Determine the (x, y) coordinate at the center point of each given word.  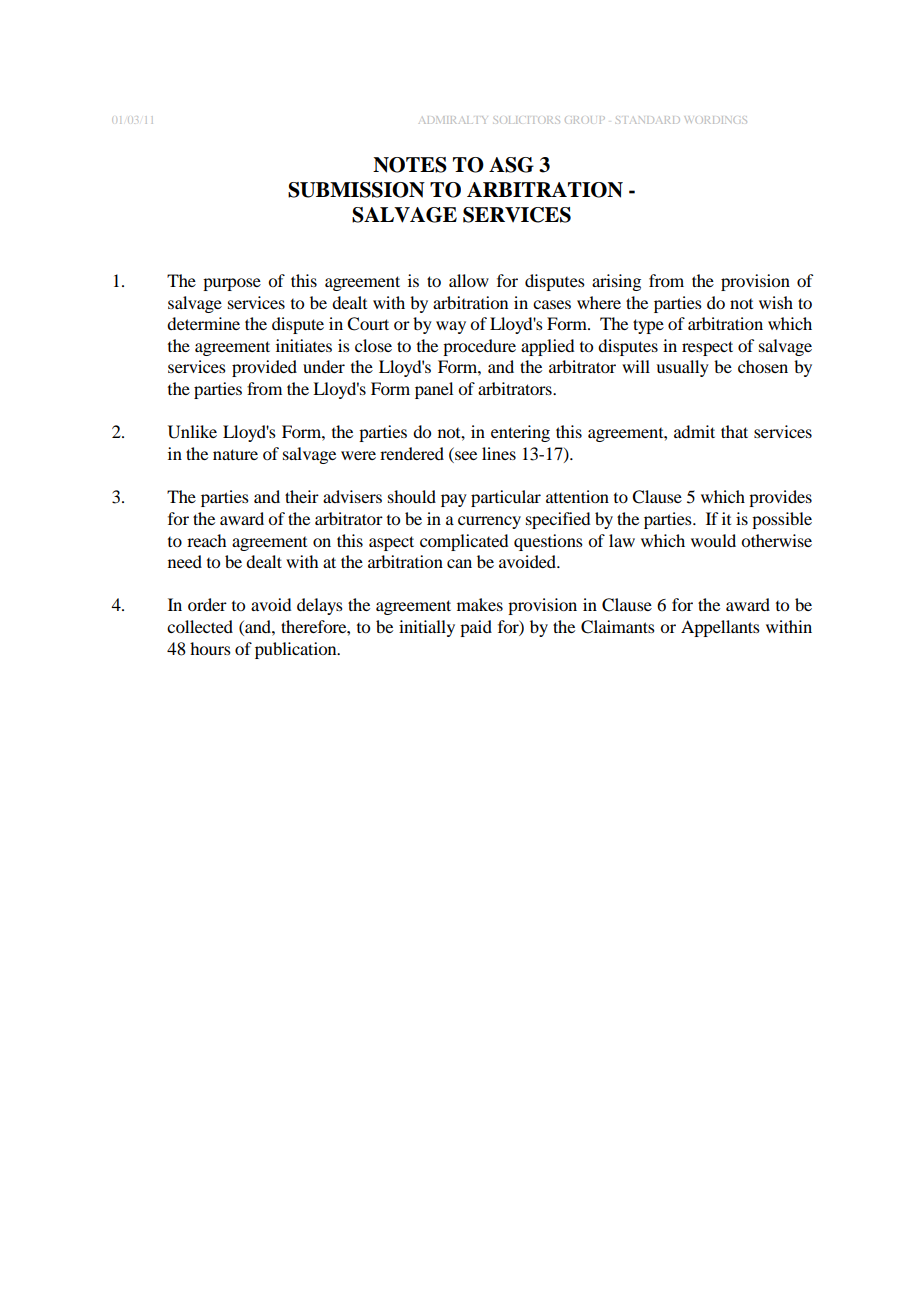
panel (434, 390)
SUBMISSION (356, 190)
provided (264, 368)
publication (297, 650)
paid (476, 628)
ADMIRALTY (454, 120)
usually (682, 368)
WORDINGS (715, 120)
